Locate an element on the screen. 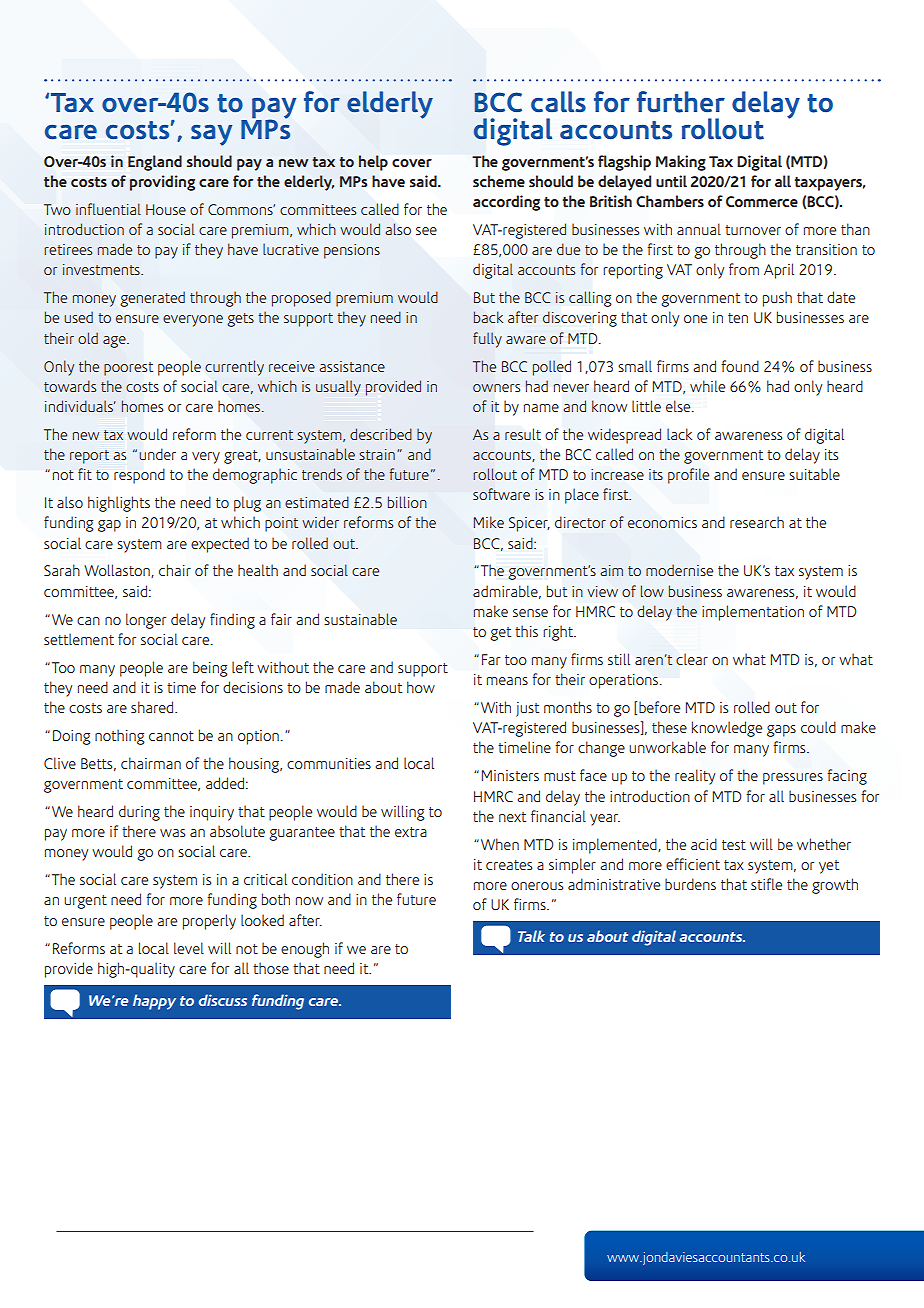  say is located at coordinates (211, 135).
